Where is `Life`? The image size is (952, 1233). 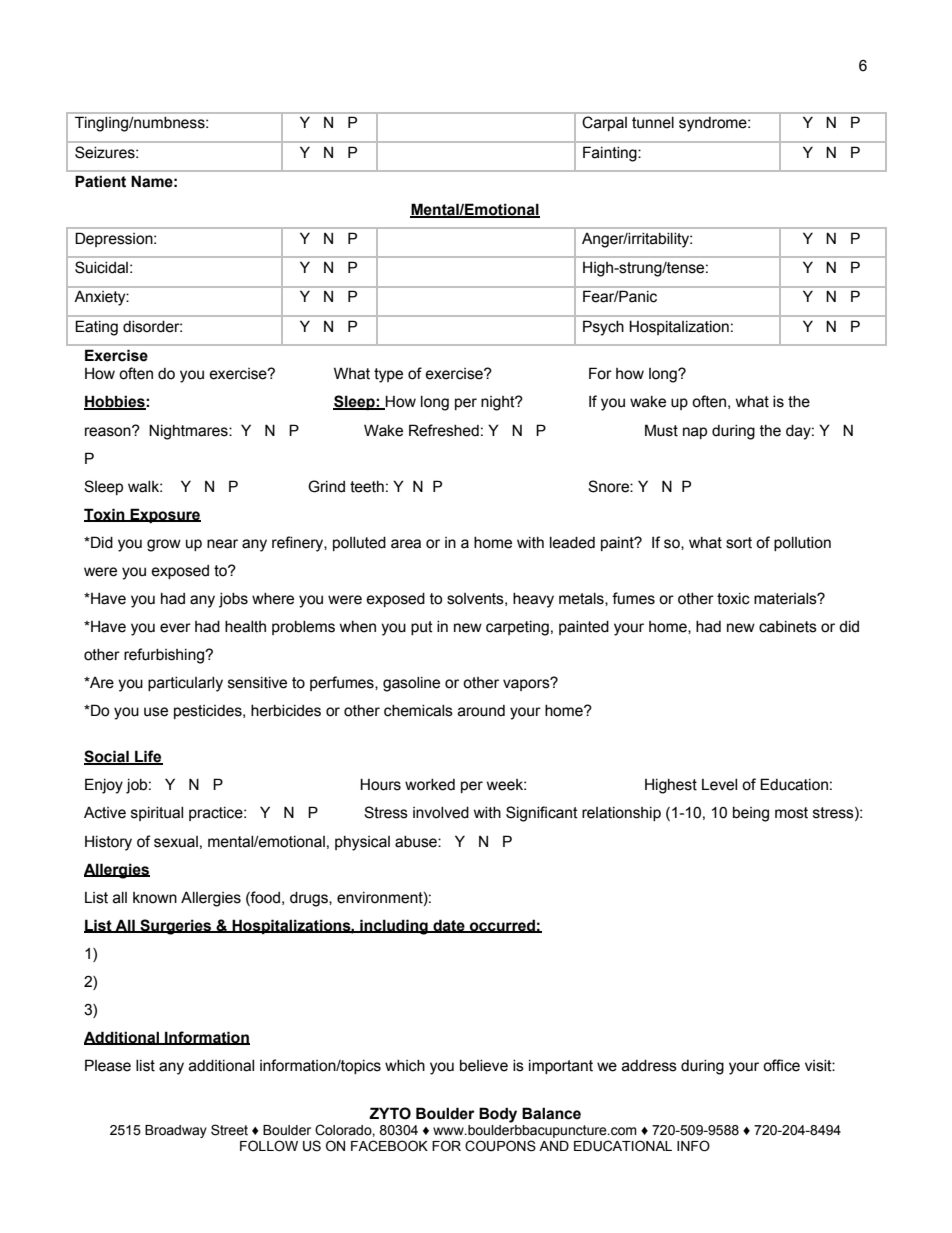
Life is located at coordinates (148, 757).
